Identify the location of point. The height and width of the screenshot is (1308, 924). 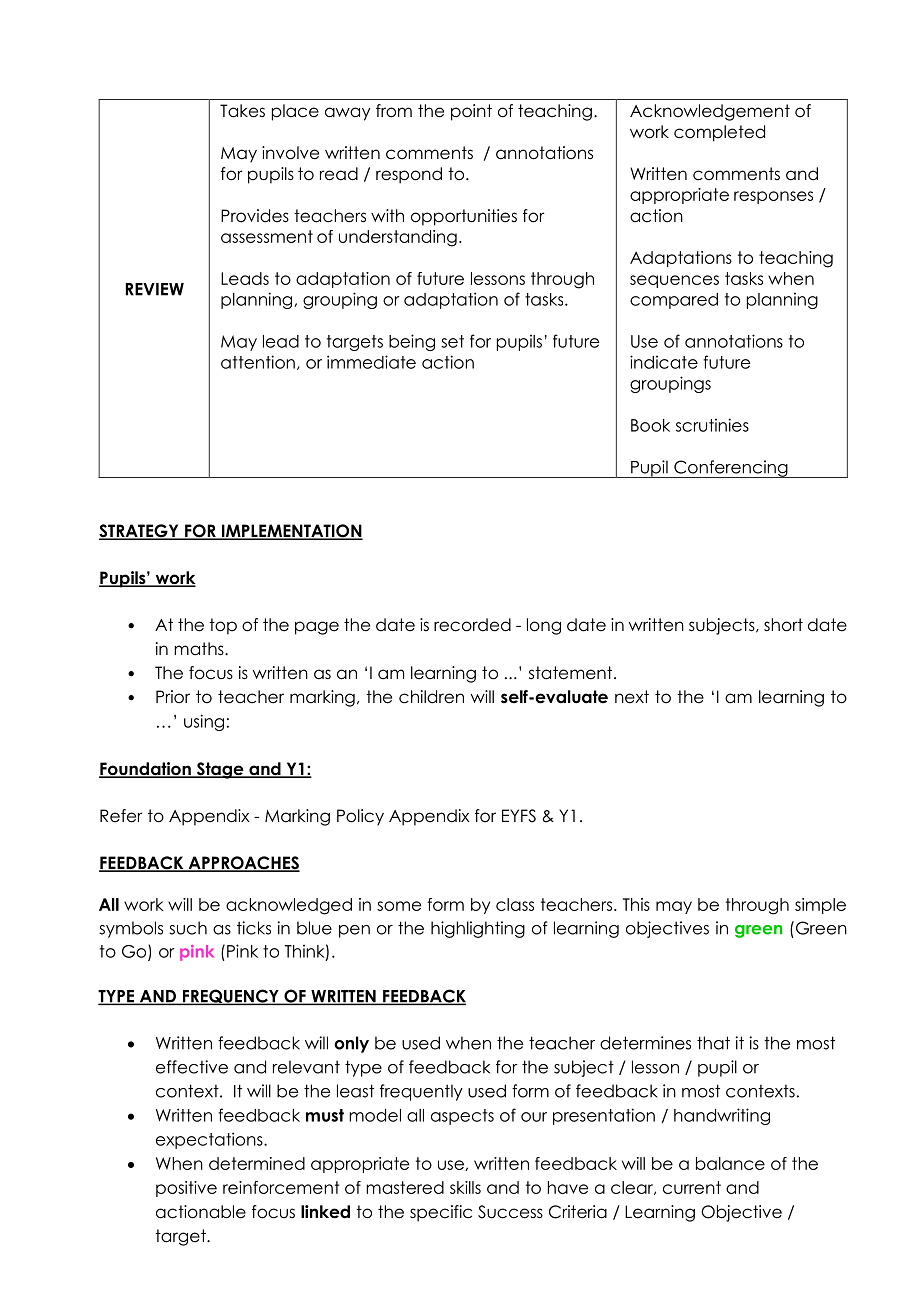
(471, 112).
